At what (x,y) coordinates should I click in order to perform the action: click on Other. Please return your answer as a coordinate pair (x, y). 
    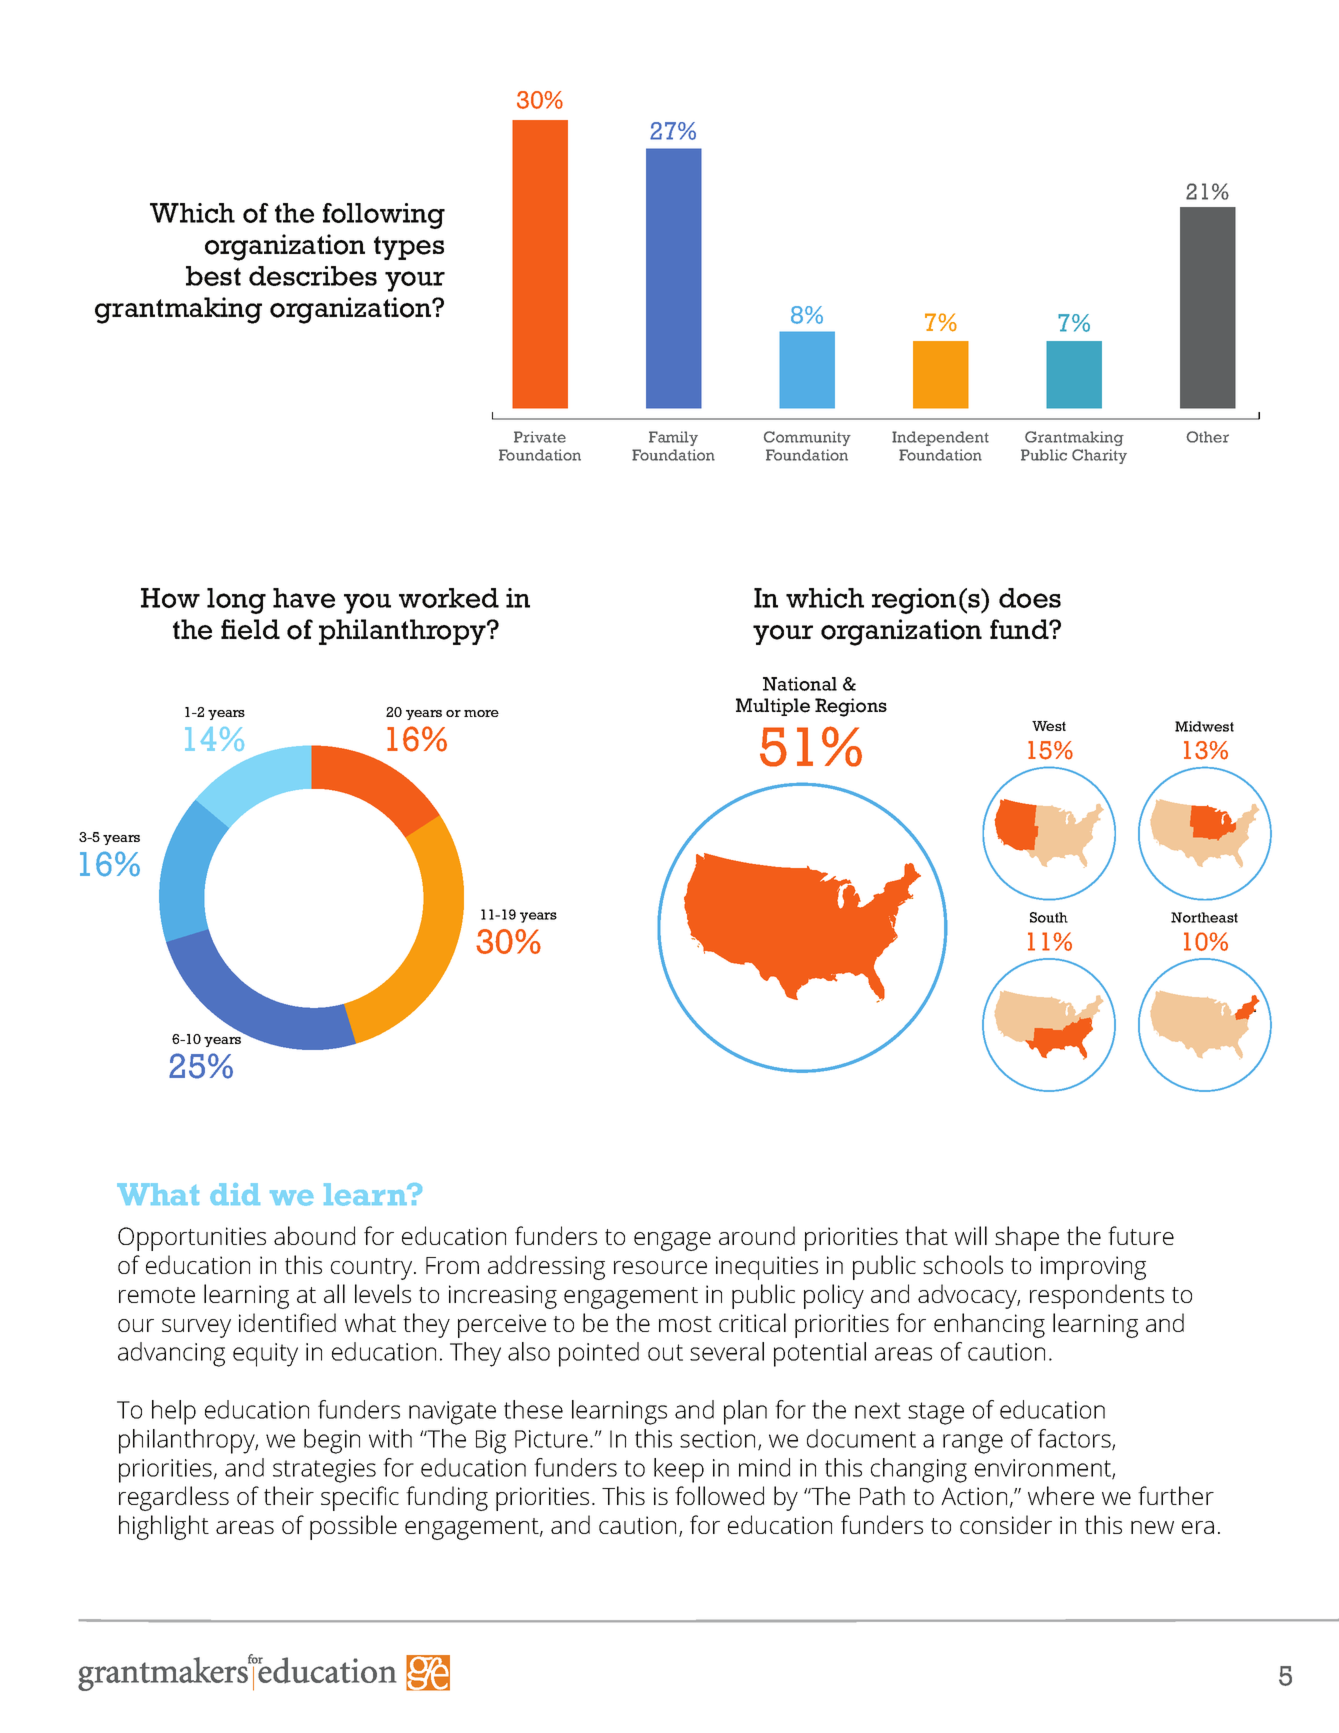
    Looking at the image, I should click on (1208, 437).
